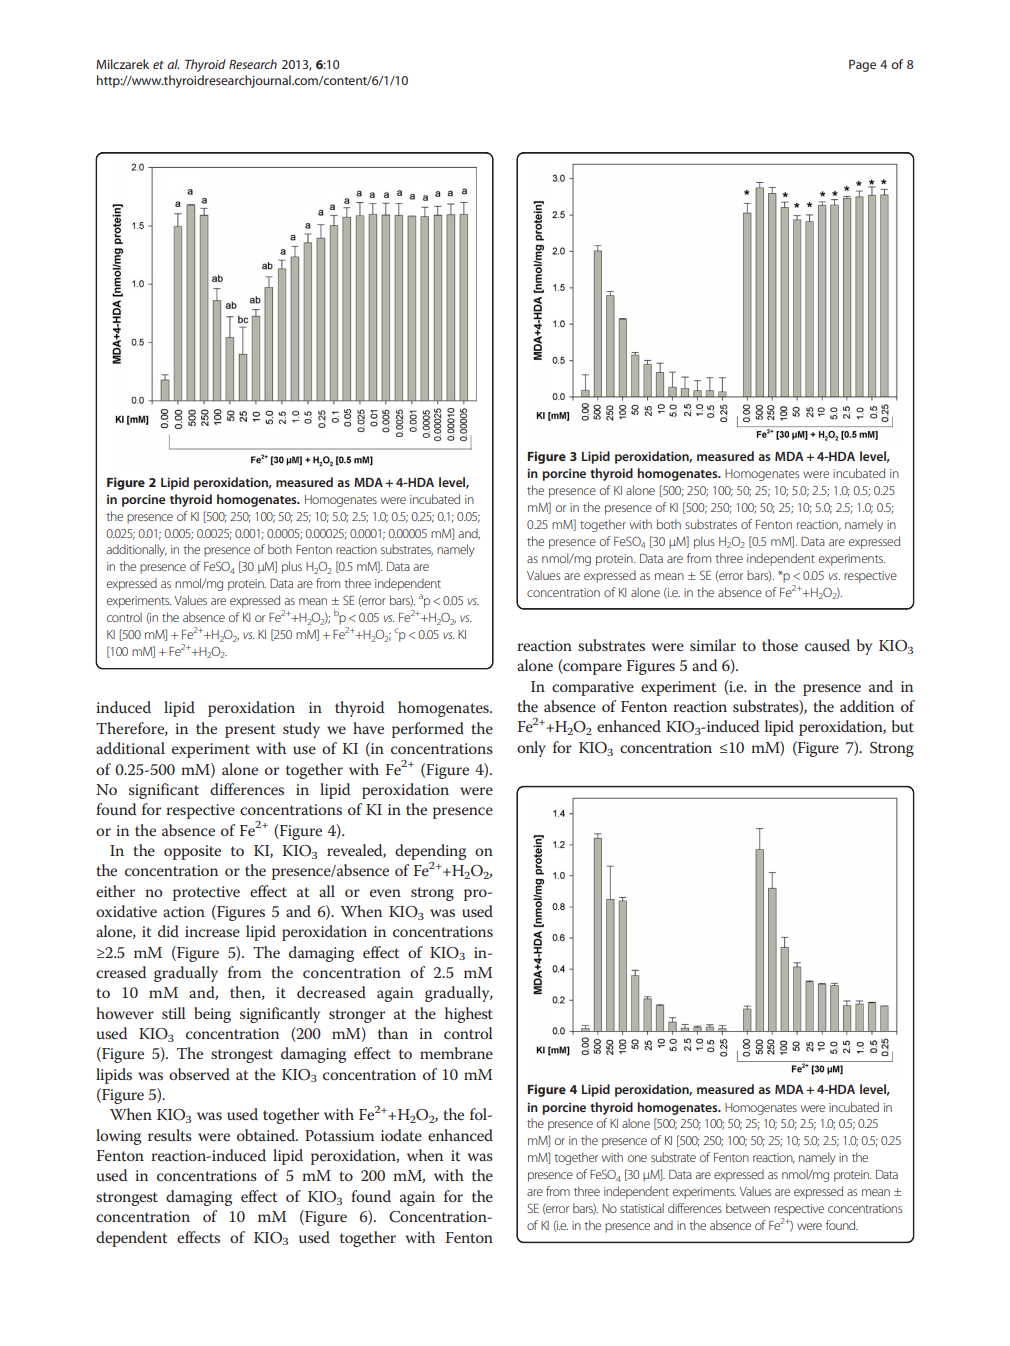 The image size is (1010, 1346). Describe the element at coordinates (713, 645) in the image. I see `similar` at that location.
